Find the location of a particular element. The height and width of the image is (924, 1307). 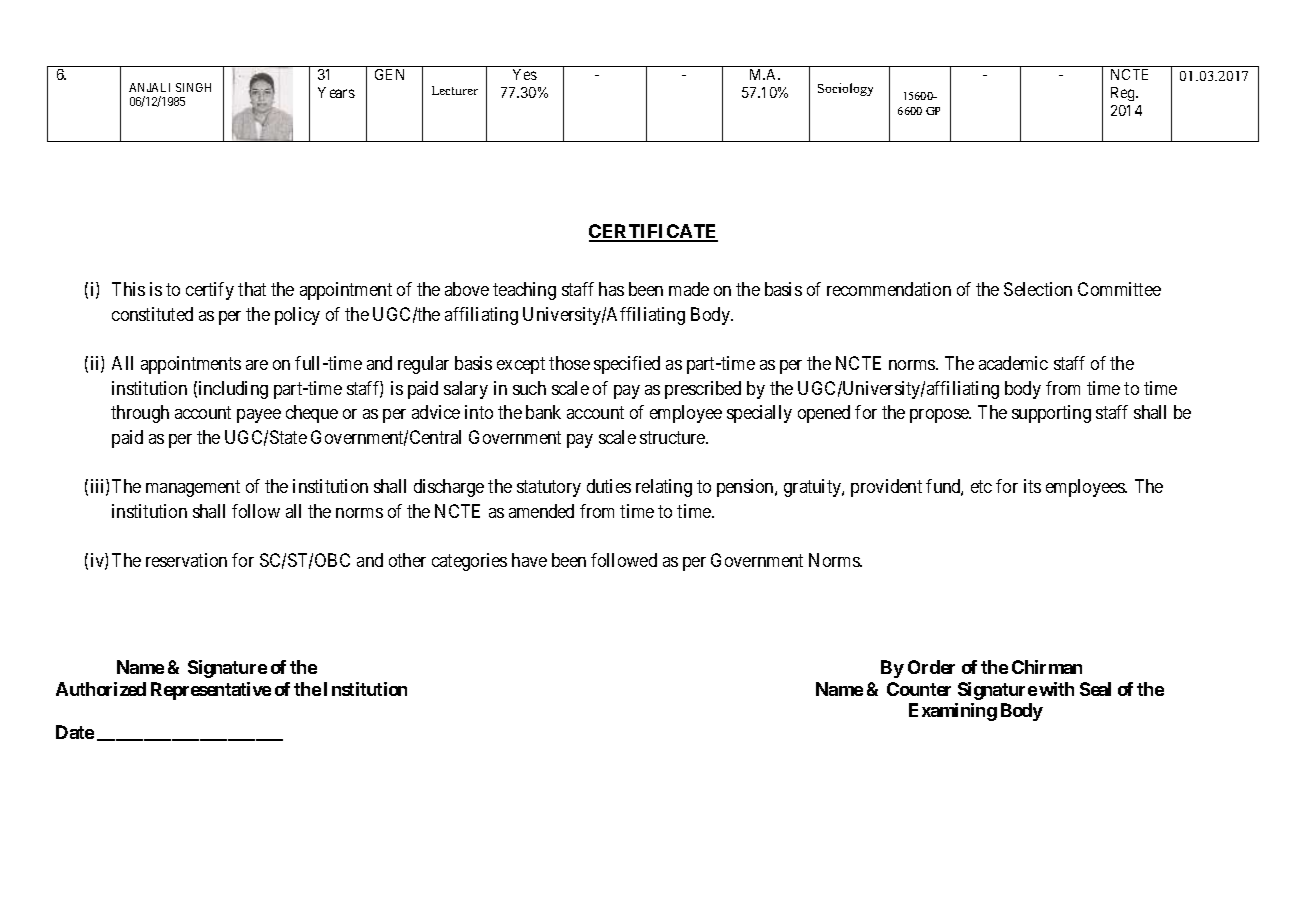

amended is located at coordinates (541, 511).
